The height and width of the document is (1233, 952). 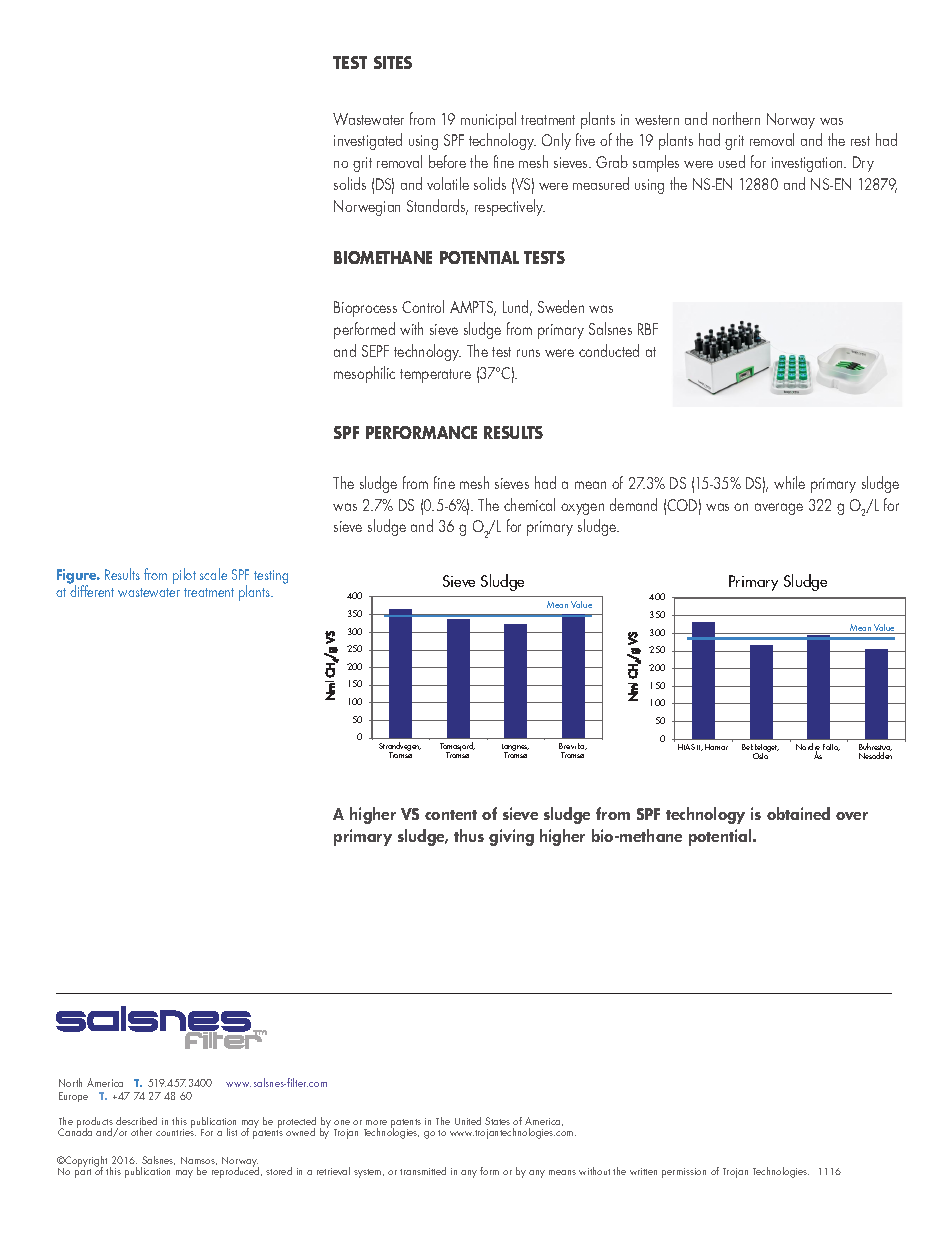 What do you see at coordinates (469, 835) in the document?
I see `thus` at bounding box center [469, 835].
